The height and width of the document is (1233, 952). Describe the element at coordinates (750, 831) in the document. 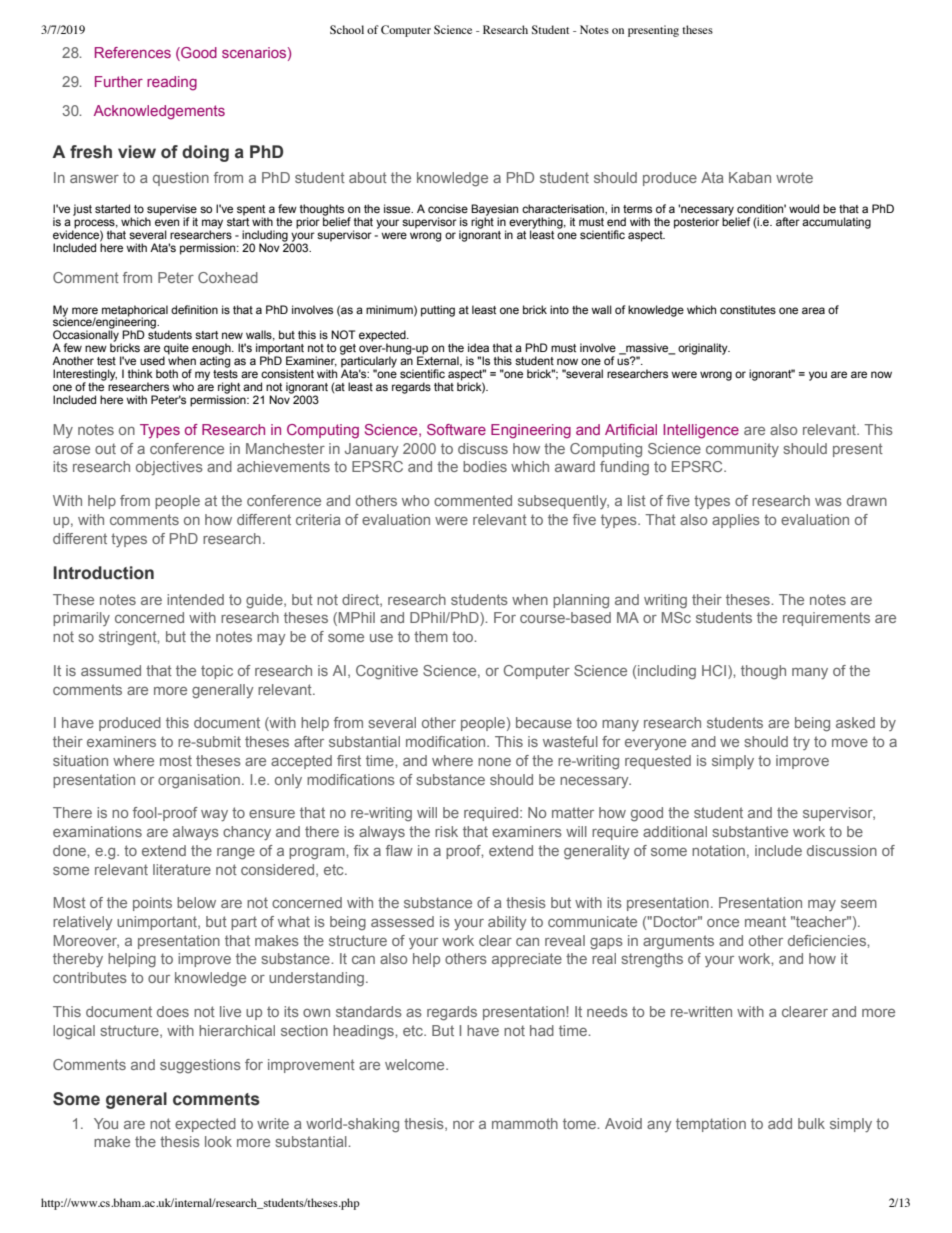

I see `substantive` at that location.
